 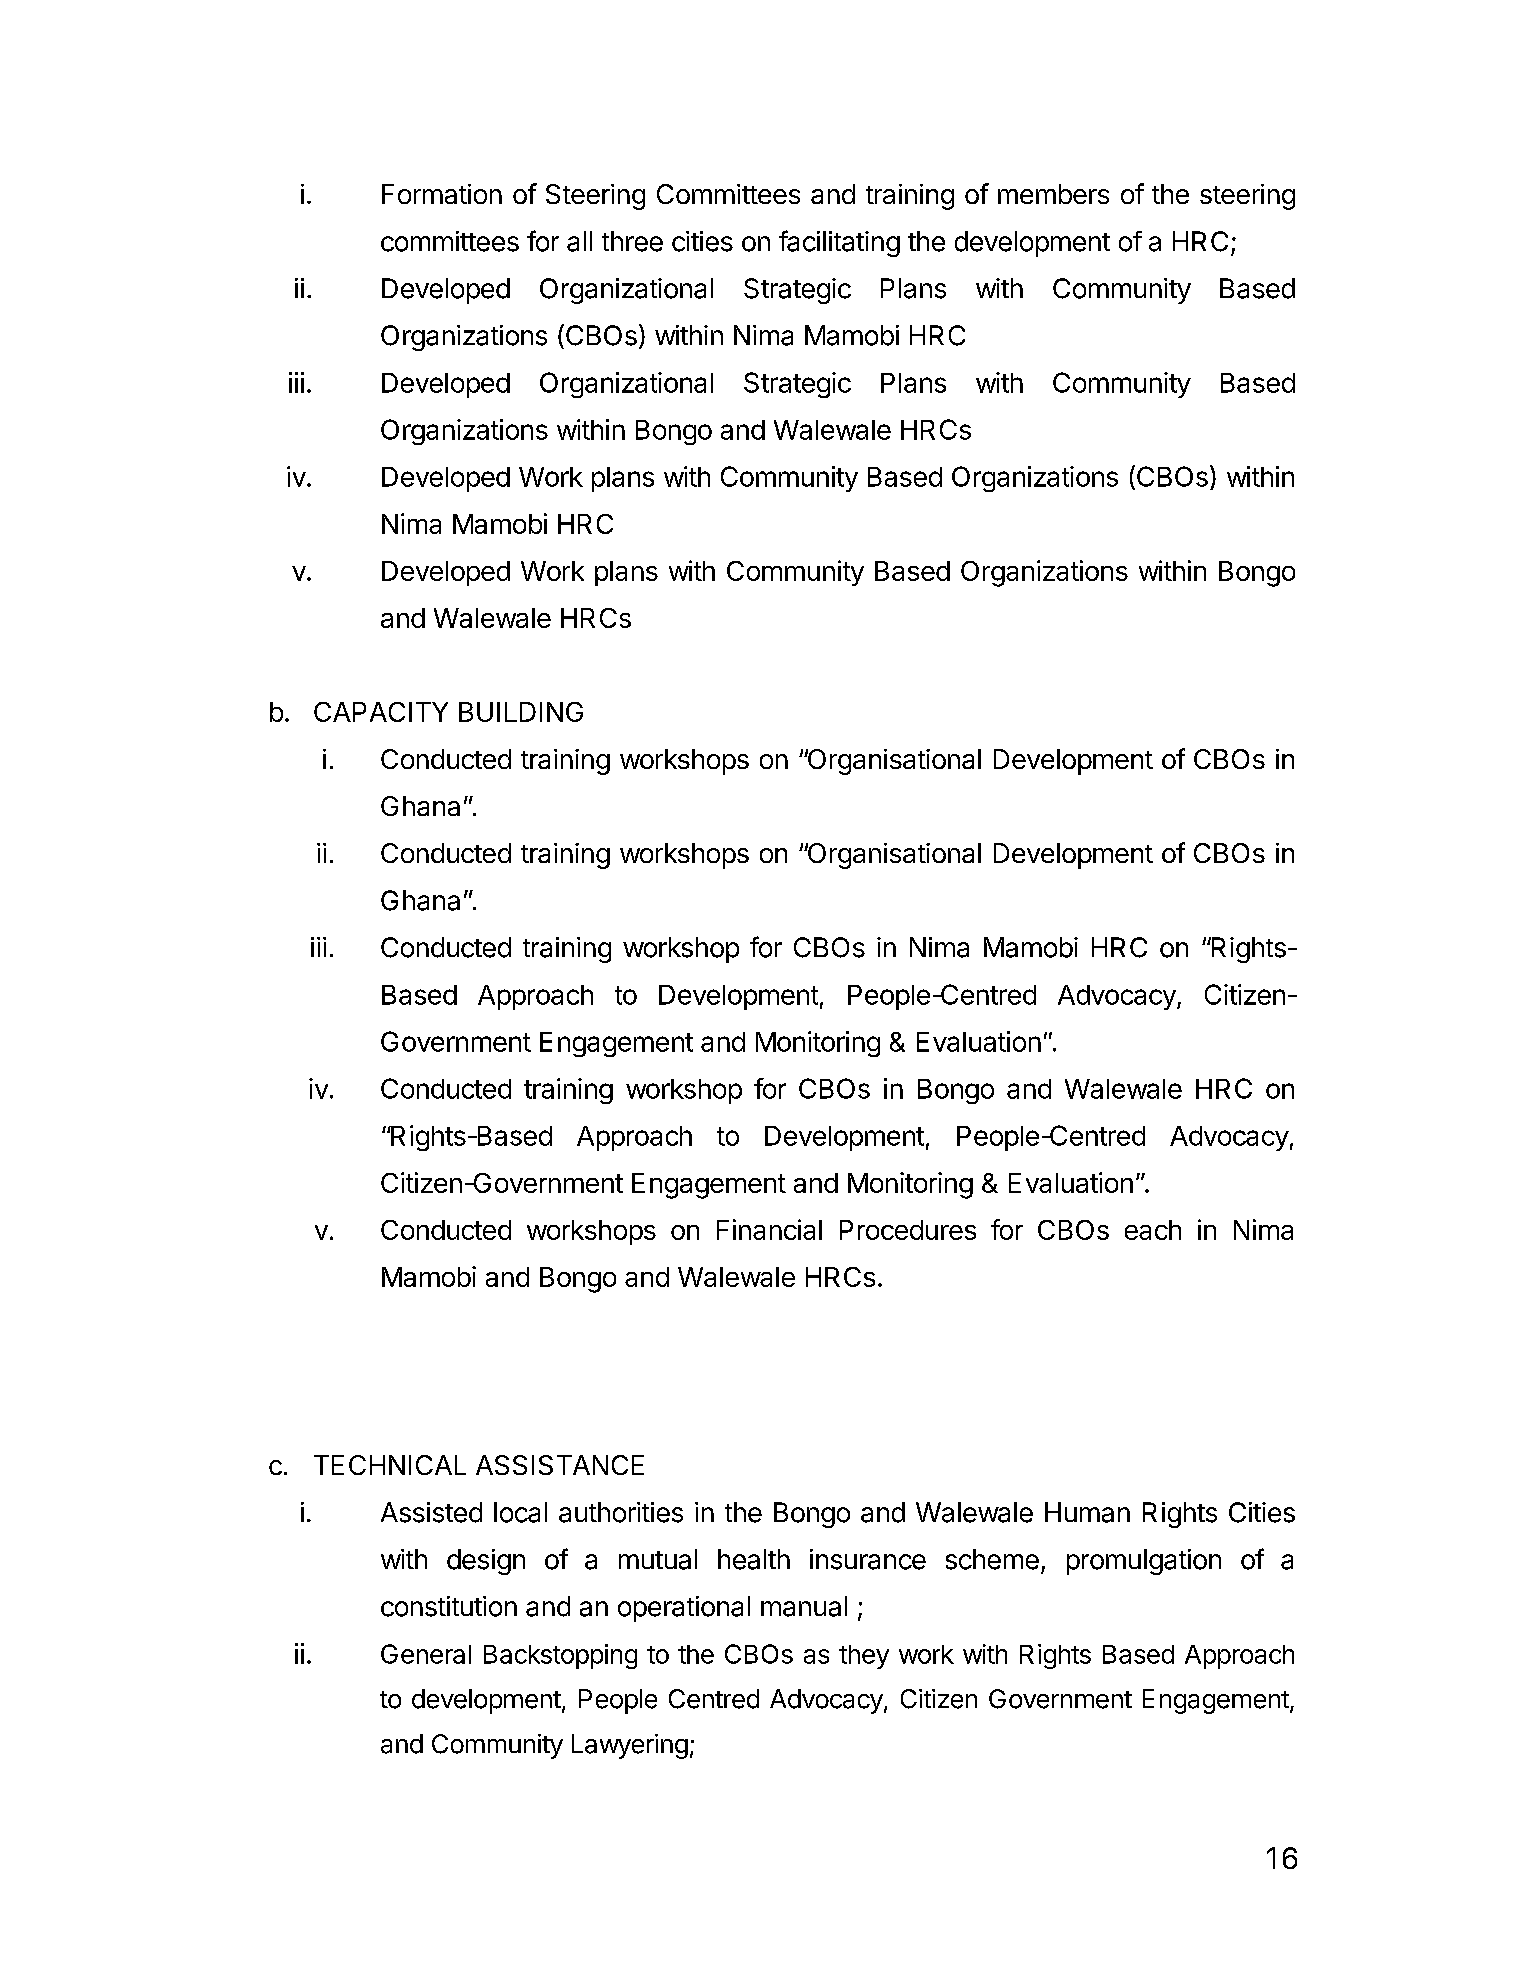 What do you see at coordinates (769, 1229) in the image?
I see `Financial` at bounding box center [769, 1229].
